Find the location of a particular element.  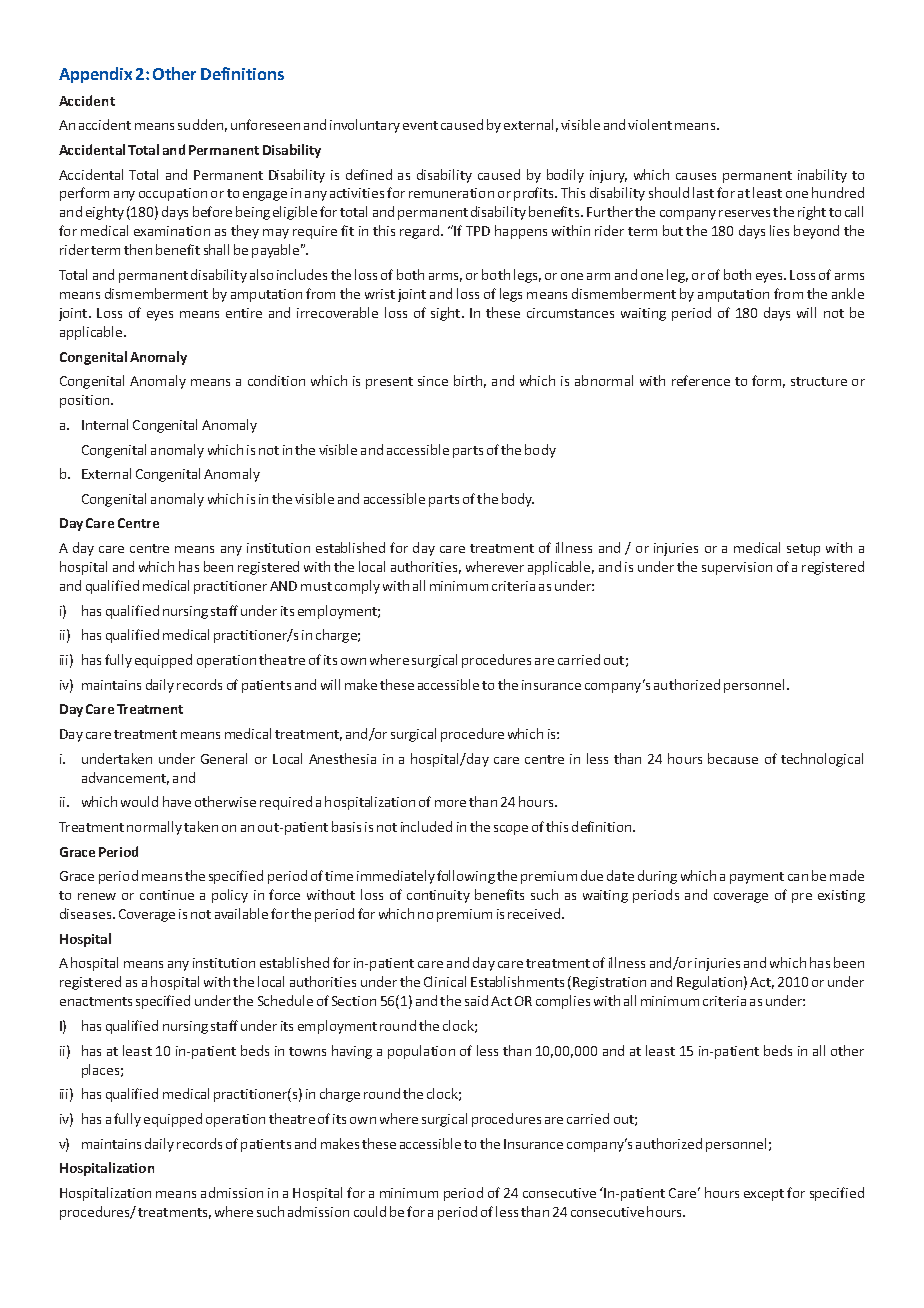

inability is located at coordinates (822, 176).
